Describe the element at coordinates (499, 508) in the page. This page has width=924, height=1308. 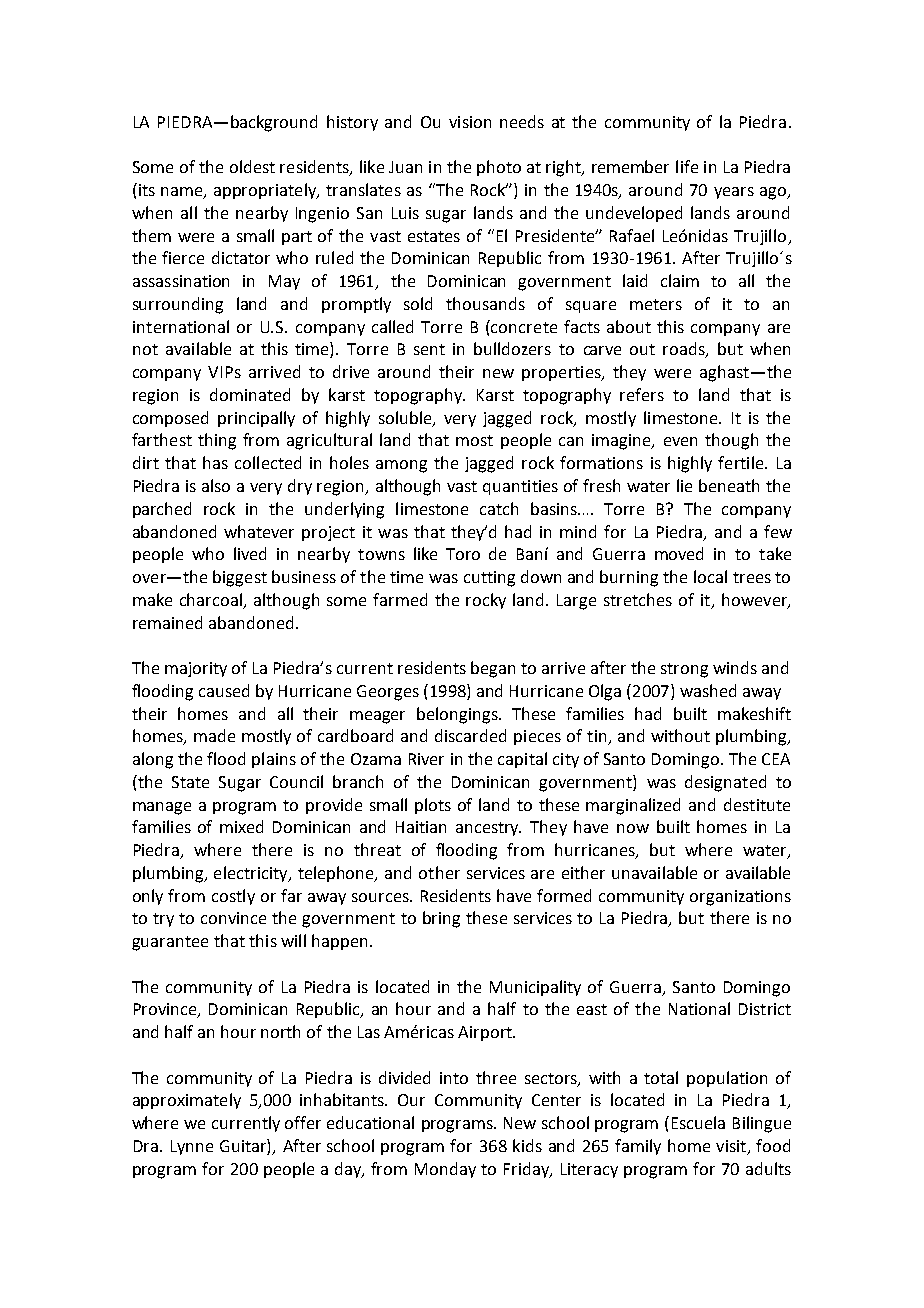
I see `catch` at that location.
